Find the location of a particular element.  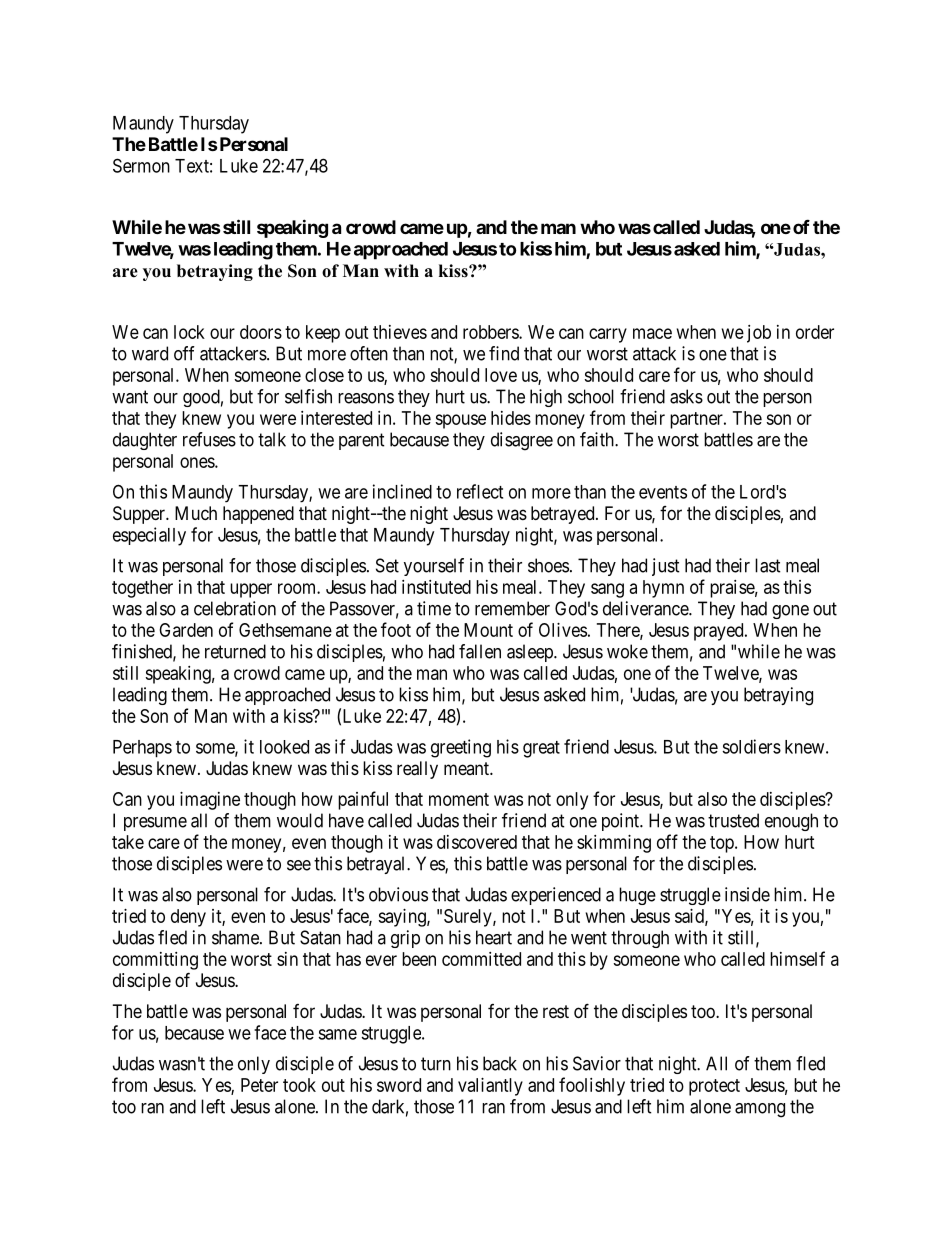

job is located at coordinates (759, 334).
